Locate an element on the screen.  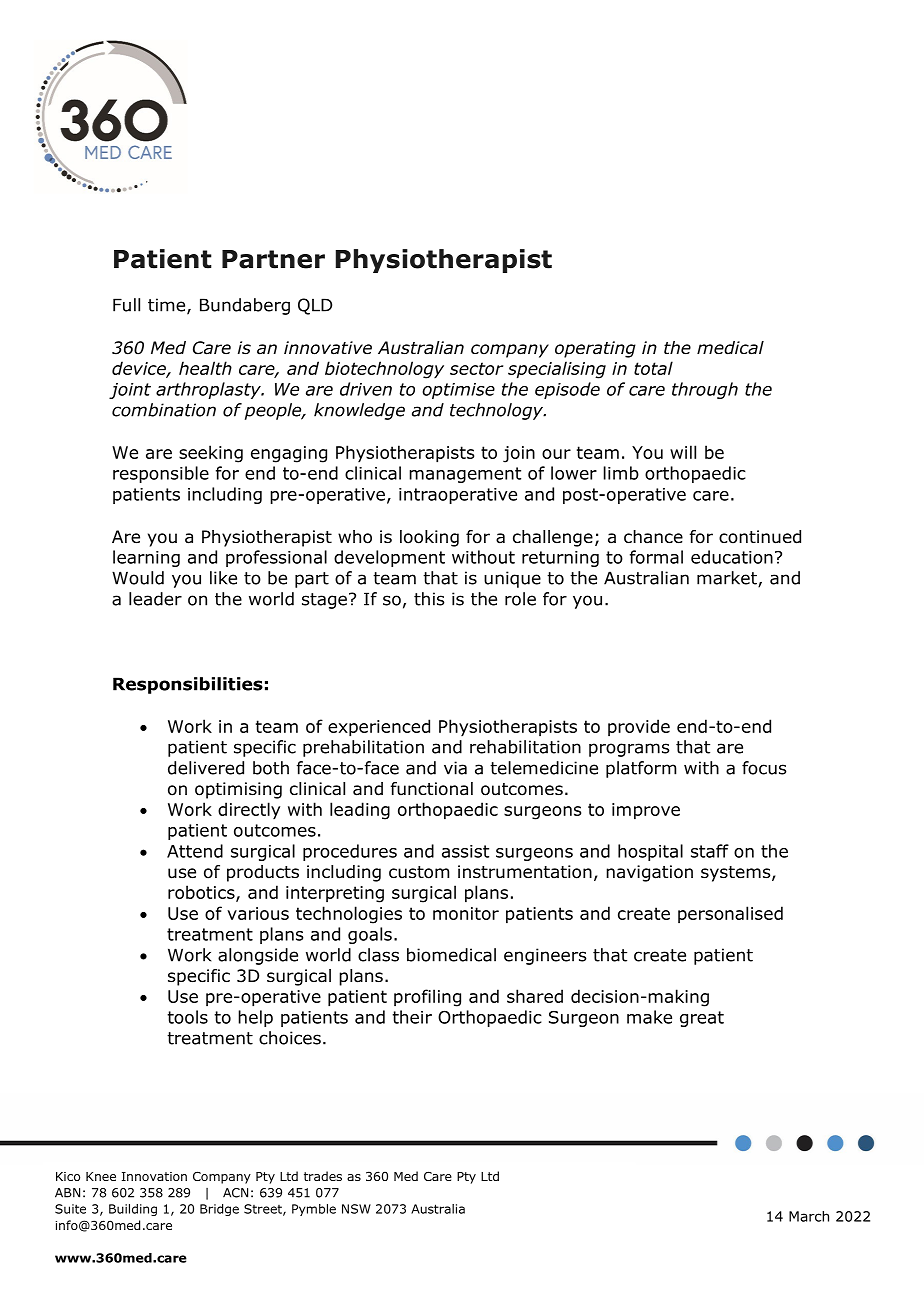
NSW is located at coordinates (356, 1209).
